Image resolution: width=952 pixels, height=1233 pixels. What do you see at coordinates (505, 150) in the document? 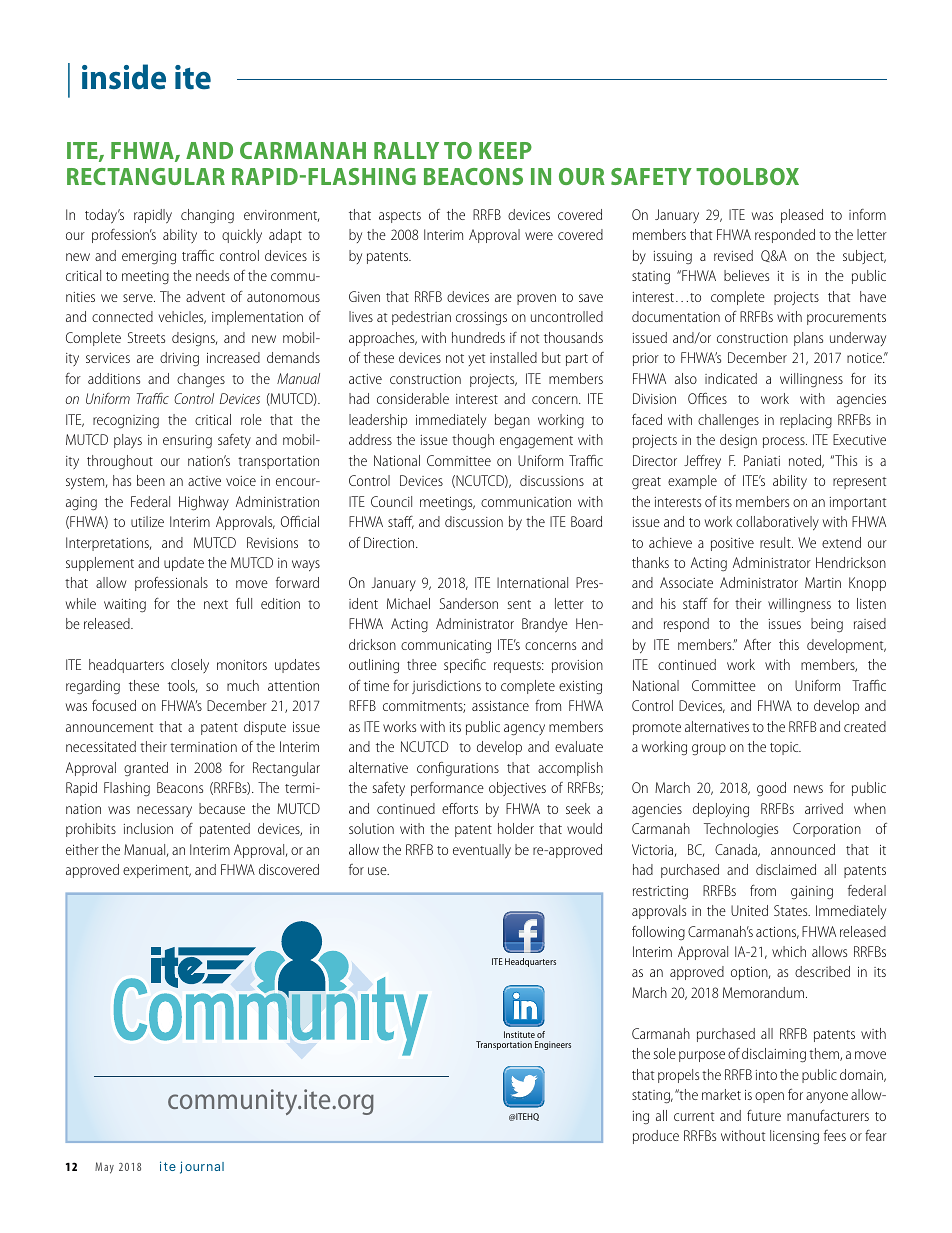
I see `KEEP` at bounding box center [505, 150].
